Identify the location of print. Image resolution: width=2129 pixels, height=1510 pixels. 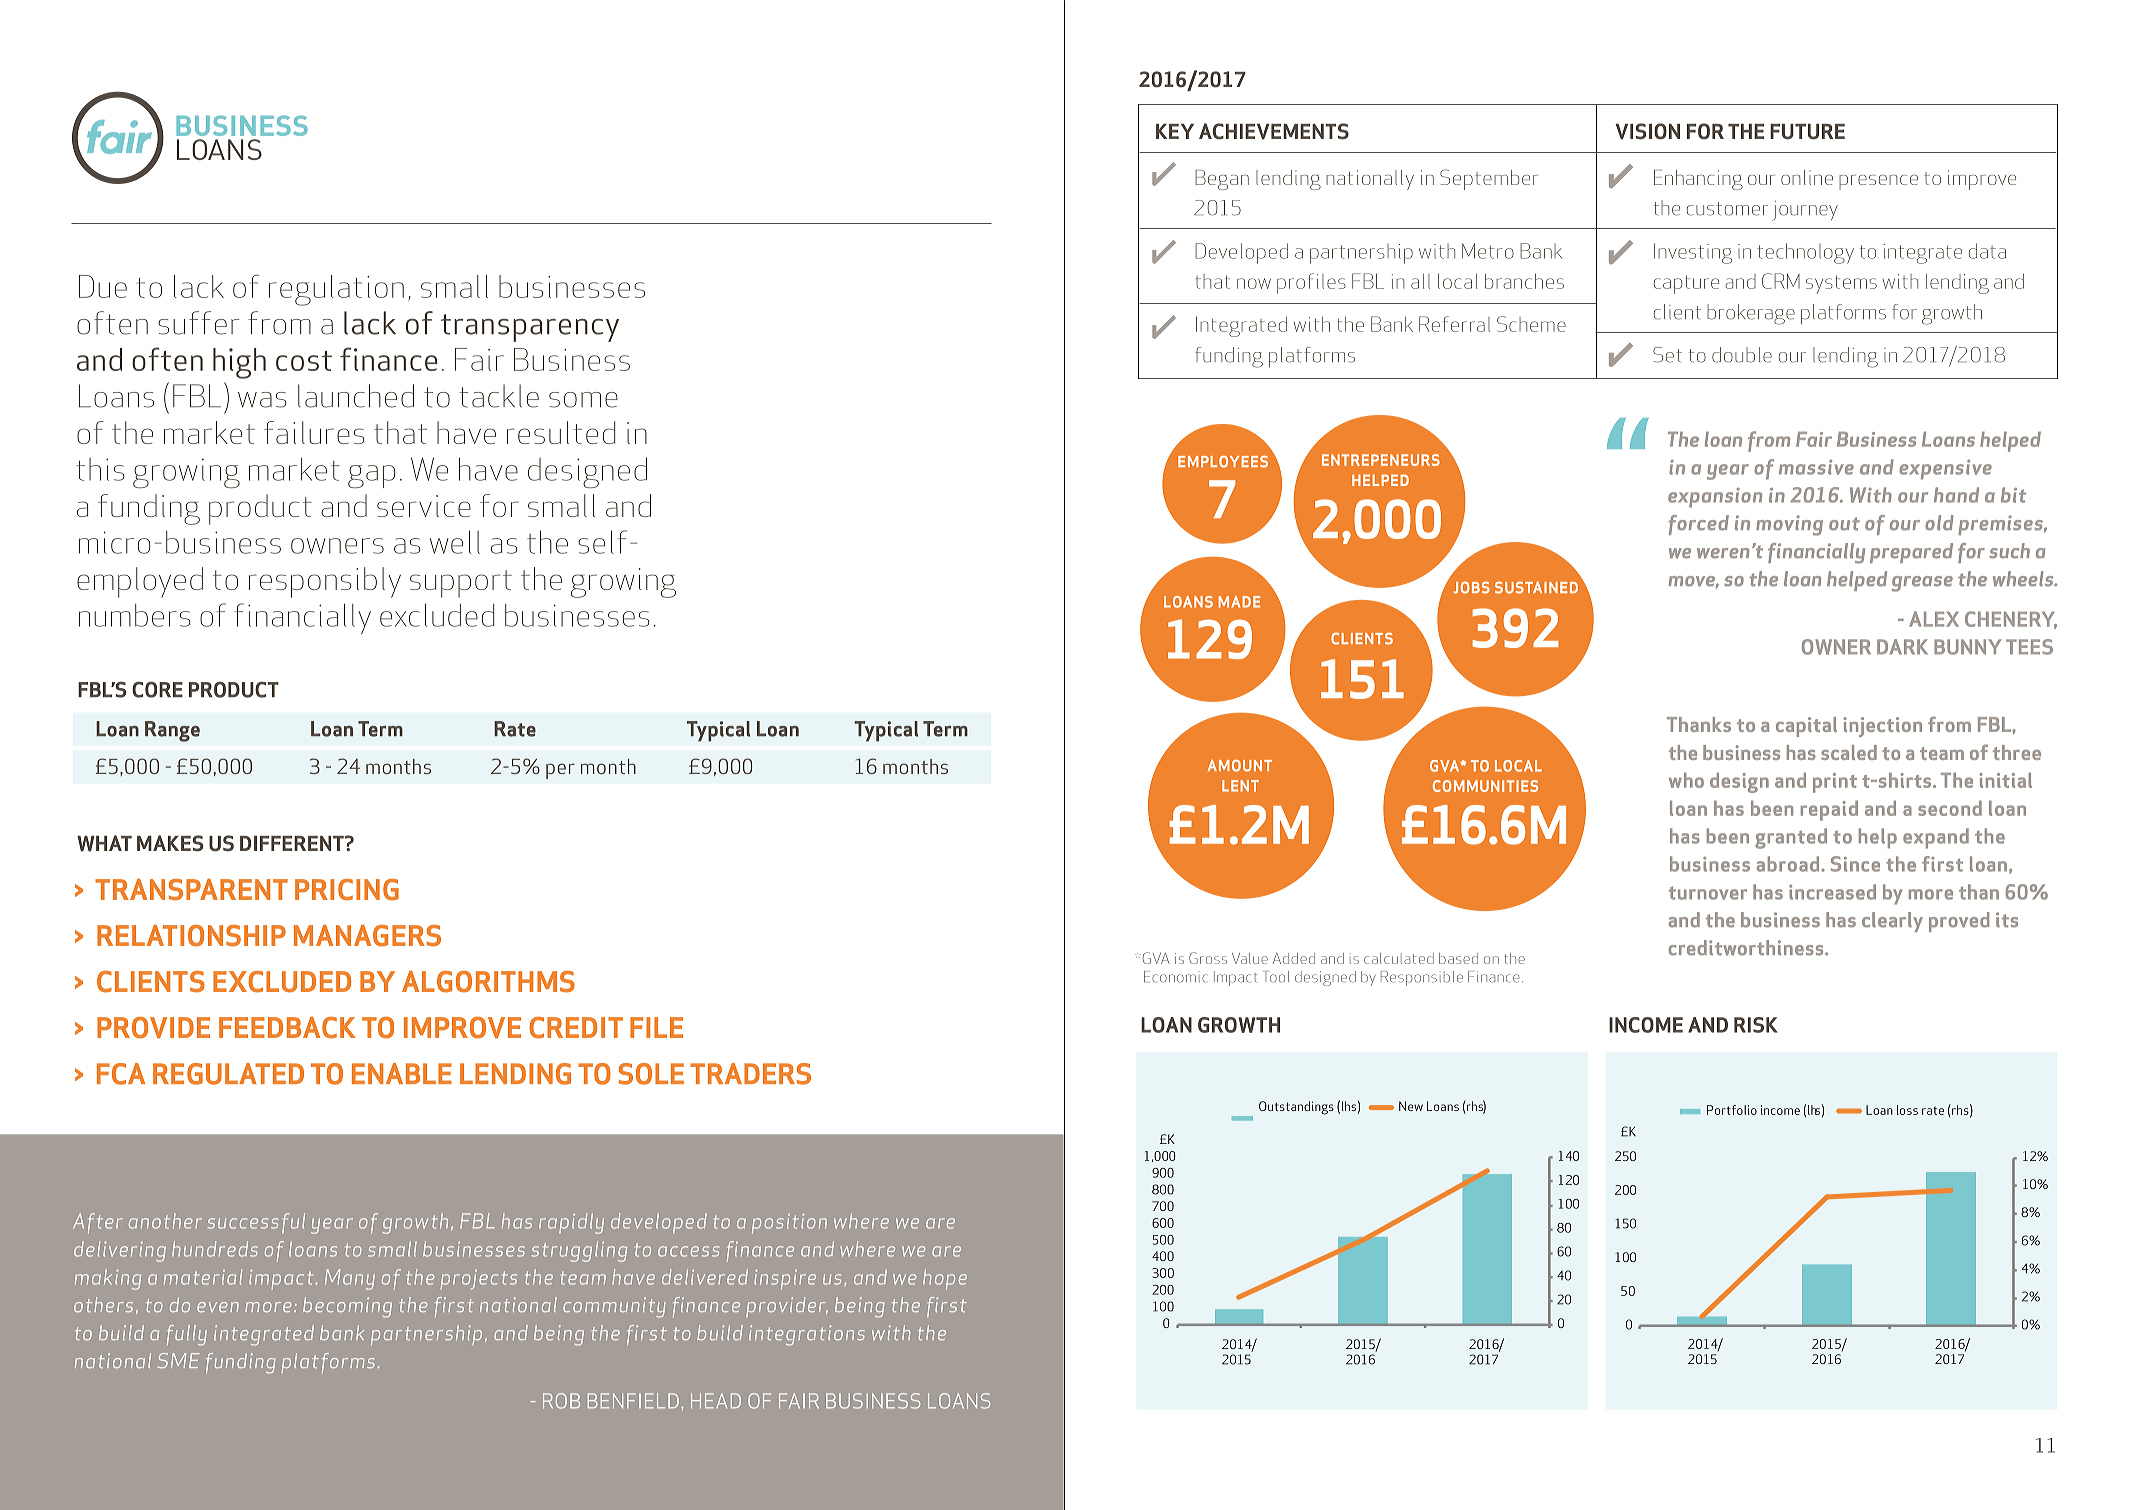
(1835, 783).
